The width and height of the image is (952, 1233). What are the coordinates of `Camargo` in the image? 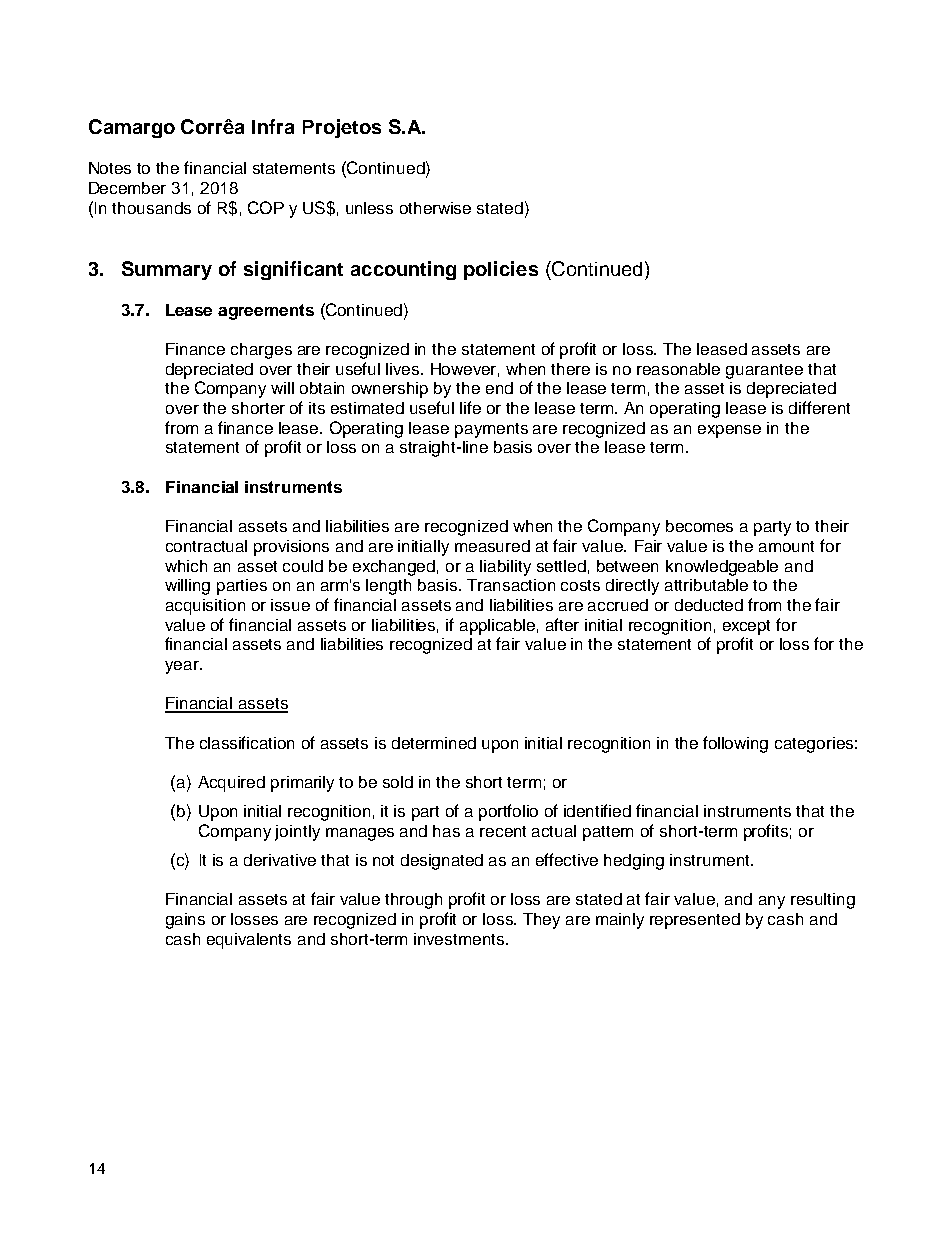 It's located at (132, 128).
